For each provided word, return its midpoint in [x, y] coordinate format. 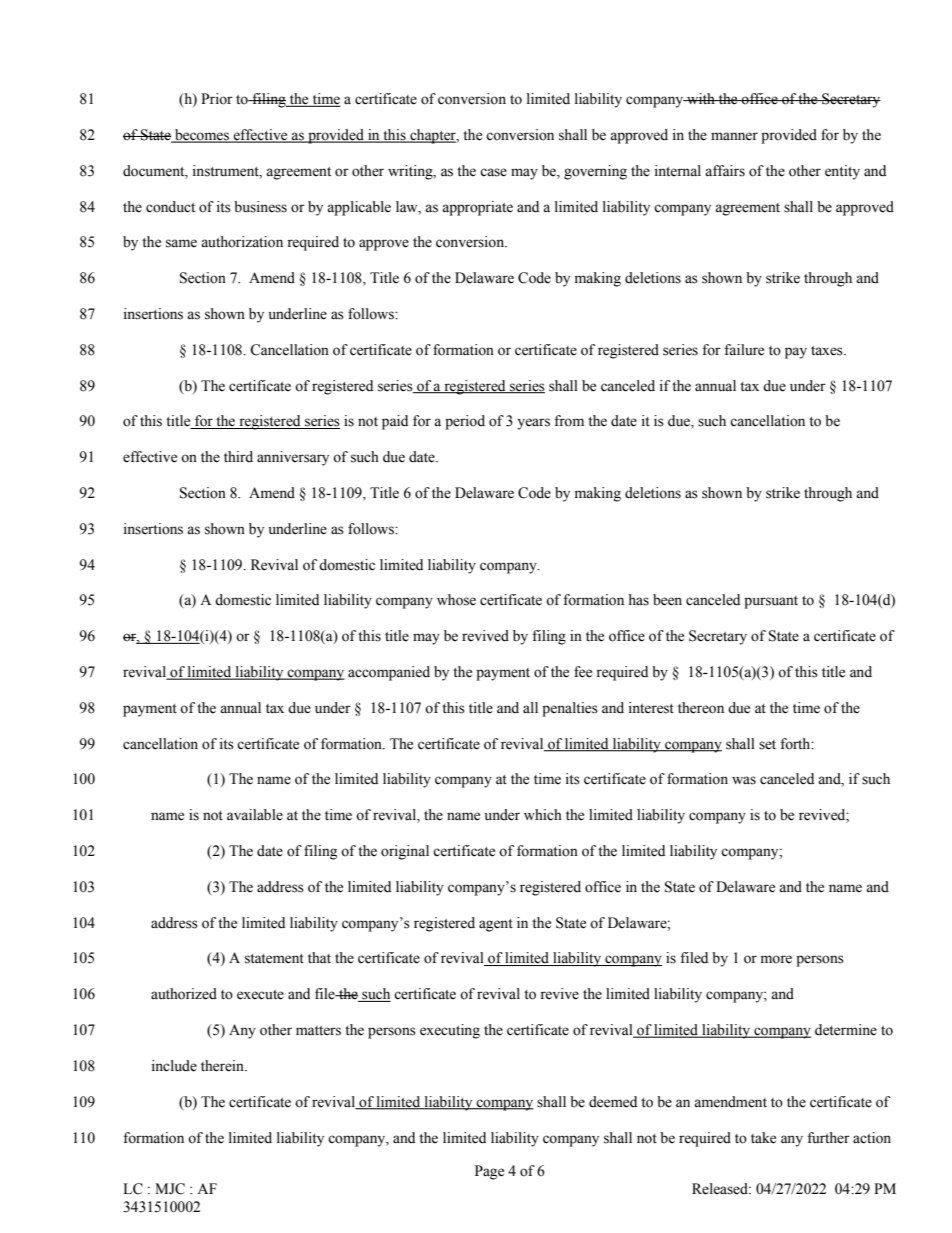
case [493, 172]
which [543, 815]
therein [223, 1066]
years [533, 424]
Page [489, 1172]
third [238, 457]
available [255, 815]
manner [734, 136]
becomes [202, 136]
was [744, 780]
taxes [828, 351]
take [763, 1138]
